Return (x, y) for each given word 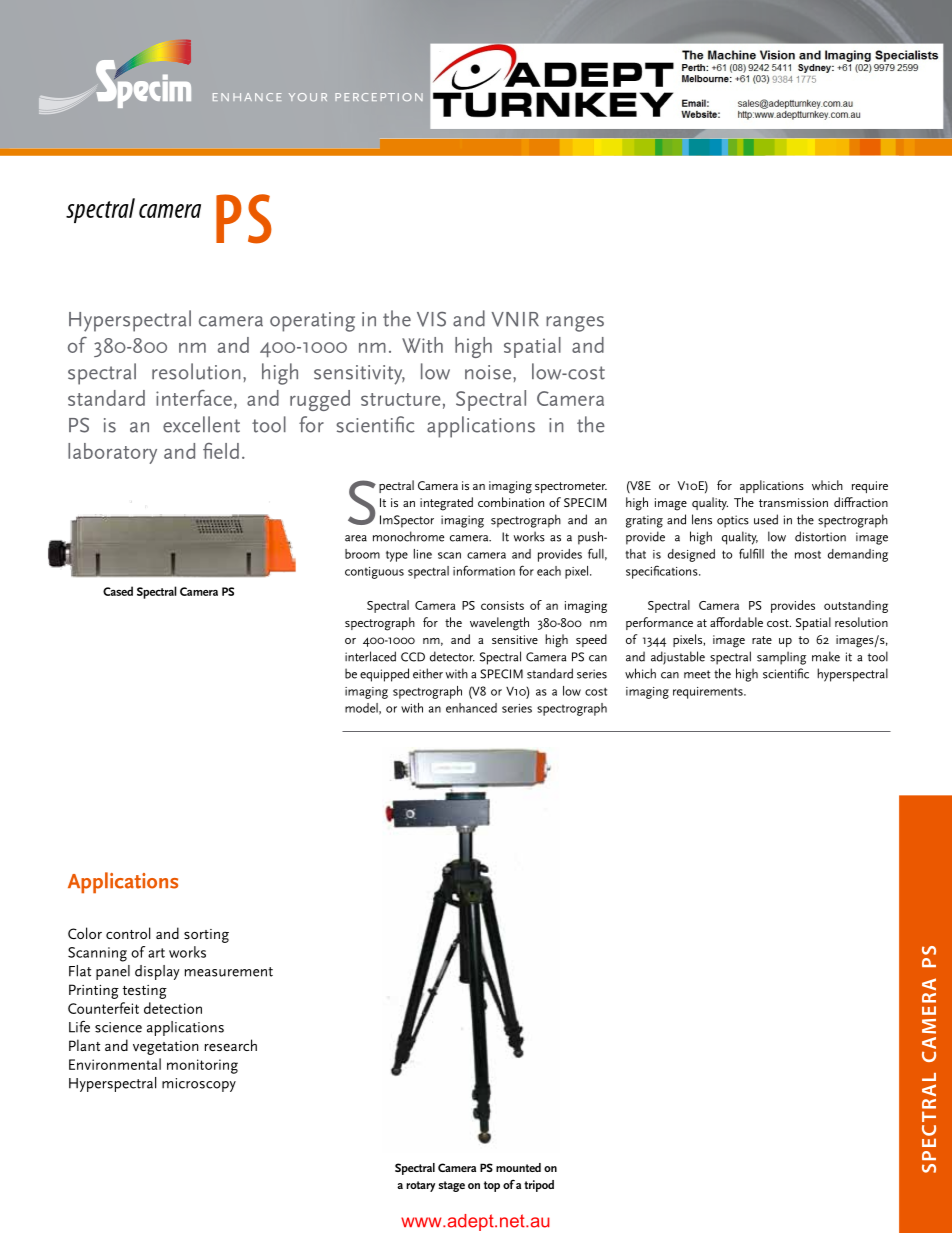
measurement (229, 972)
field (221, 451)
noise (489, 372)
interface (194, 398)
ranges (575, 324)
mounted (518, 1167)
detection (173, 1008)
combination (511, 502)
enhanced (471, 708)
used (766, 519)
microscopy (199, 1085)
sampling (781, 658)
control (128, 933)
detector (452, 656)
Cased (118, 591)
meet (697, 674)
